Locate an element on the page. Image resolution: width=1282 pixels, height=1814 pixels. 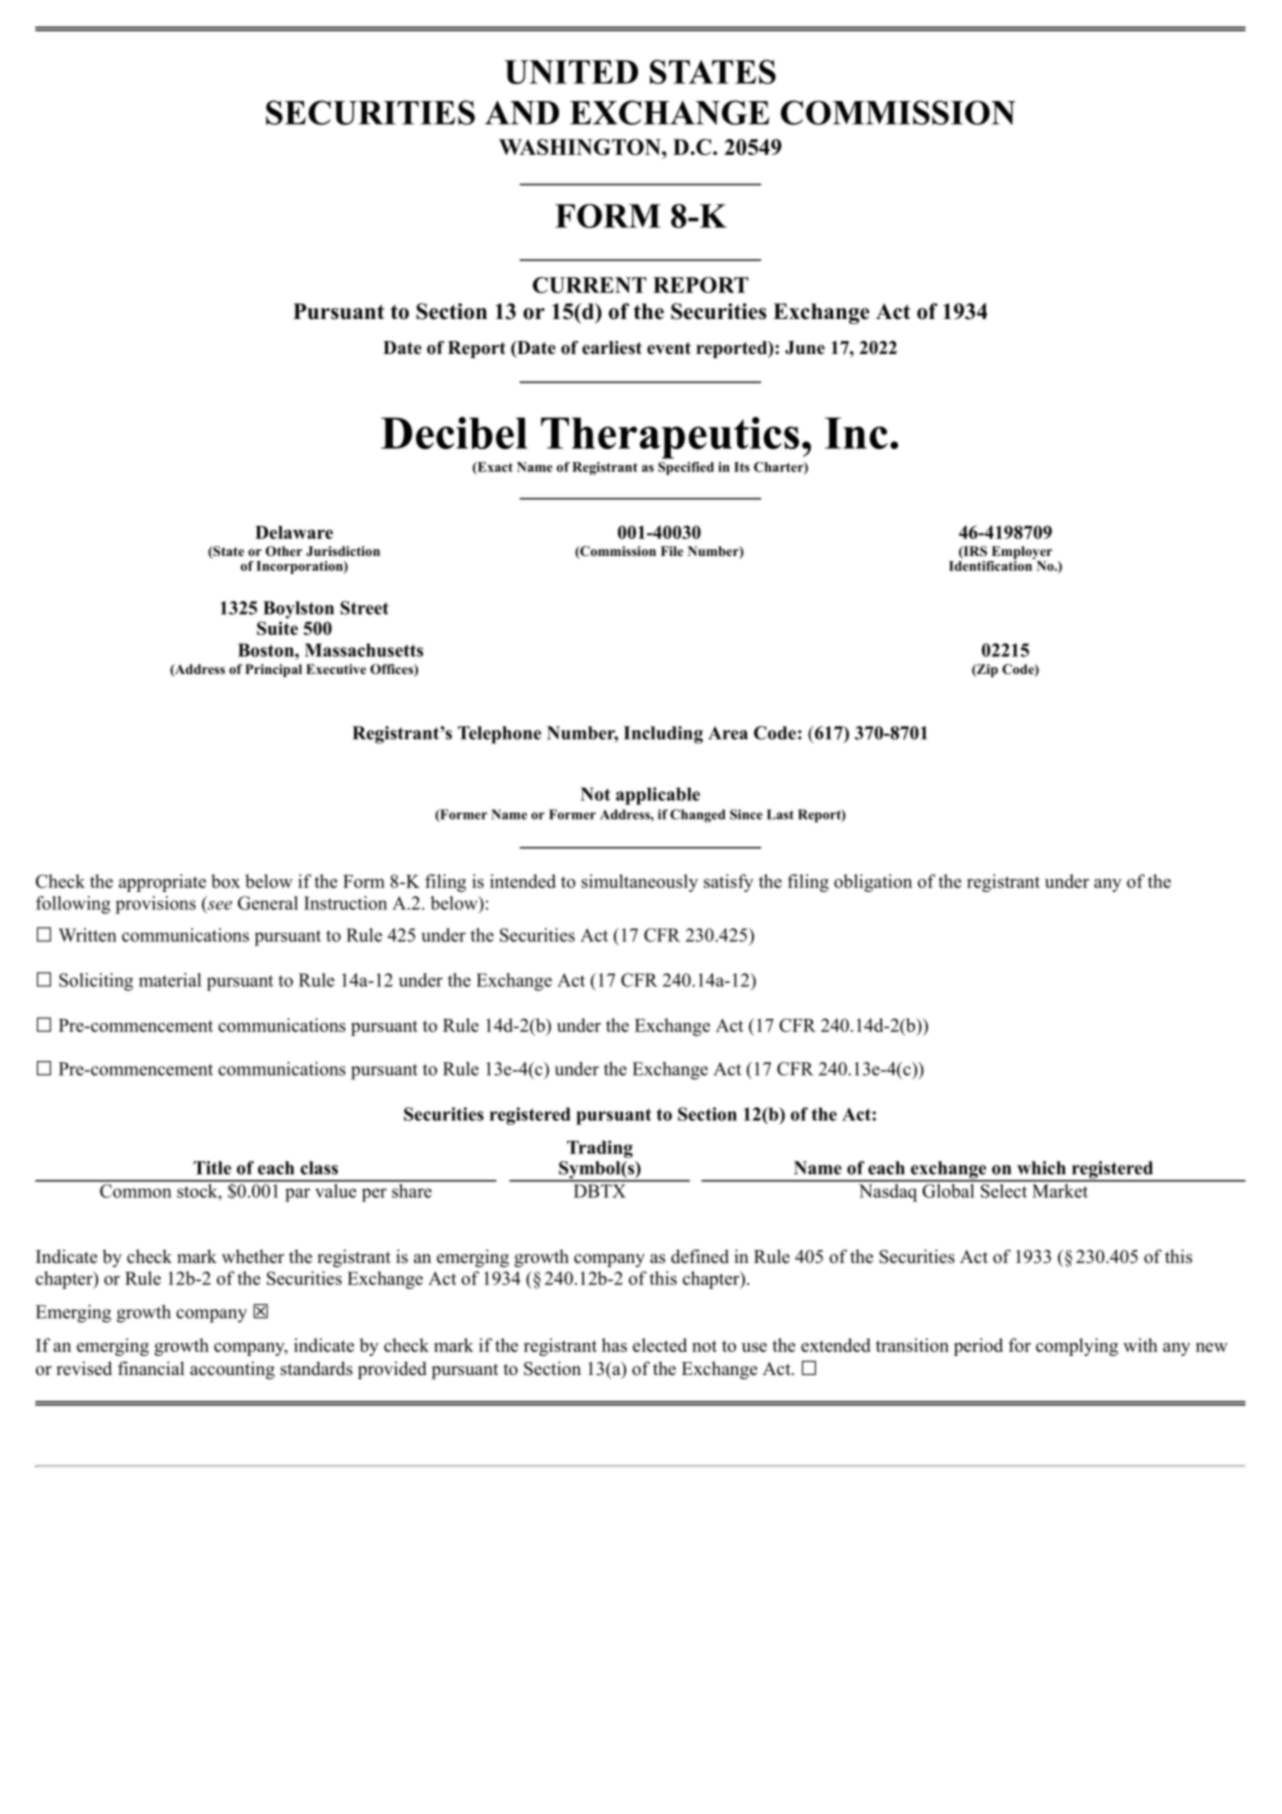
Delaware is located at coordinates (294, 532).
